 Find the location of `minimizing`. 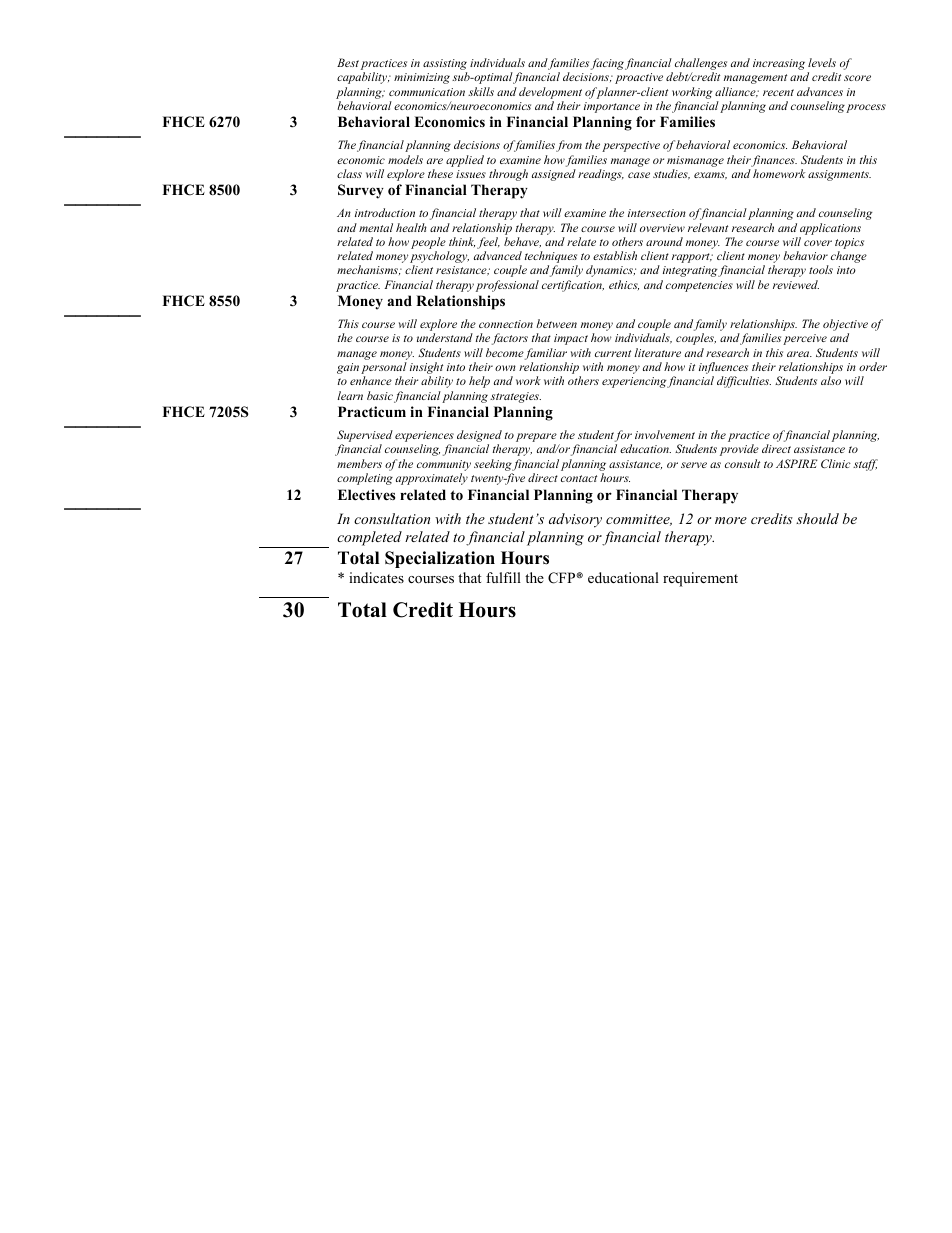

minimizing is located at coordinates (422, 78).
